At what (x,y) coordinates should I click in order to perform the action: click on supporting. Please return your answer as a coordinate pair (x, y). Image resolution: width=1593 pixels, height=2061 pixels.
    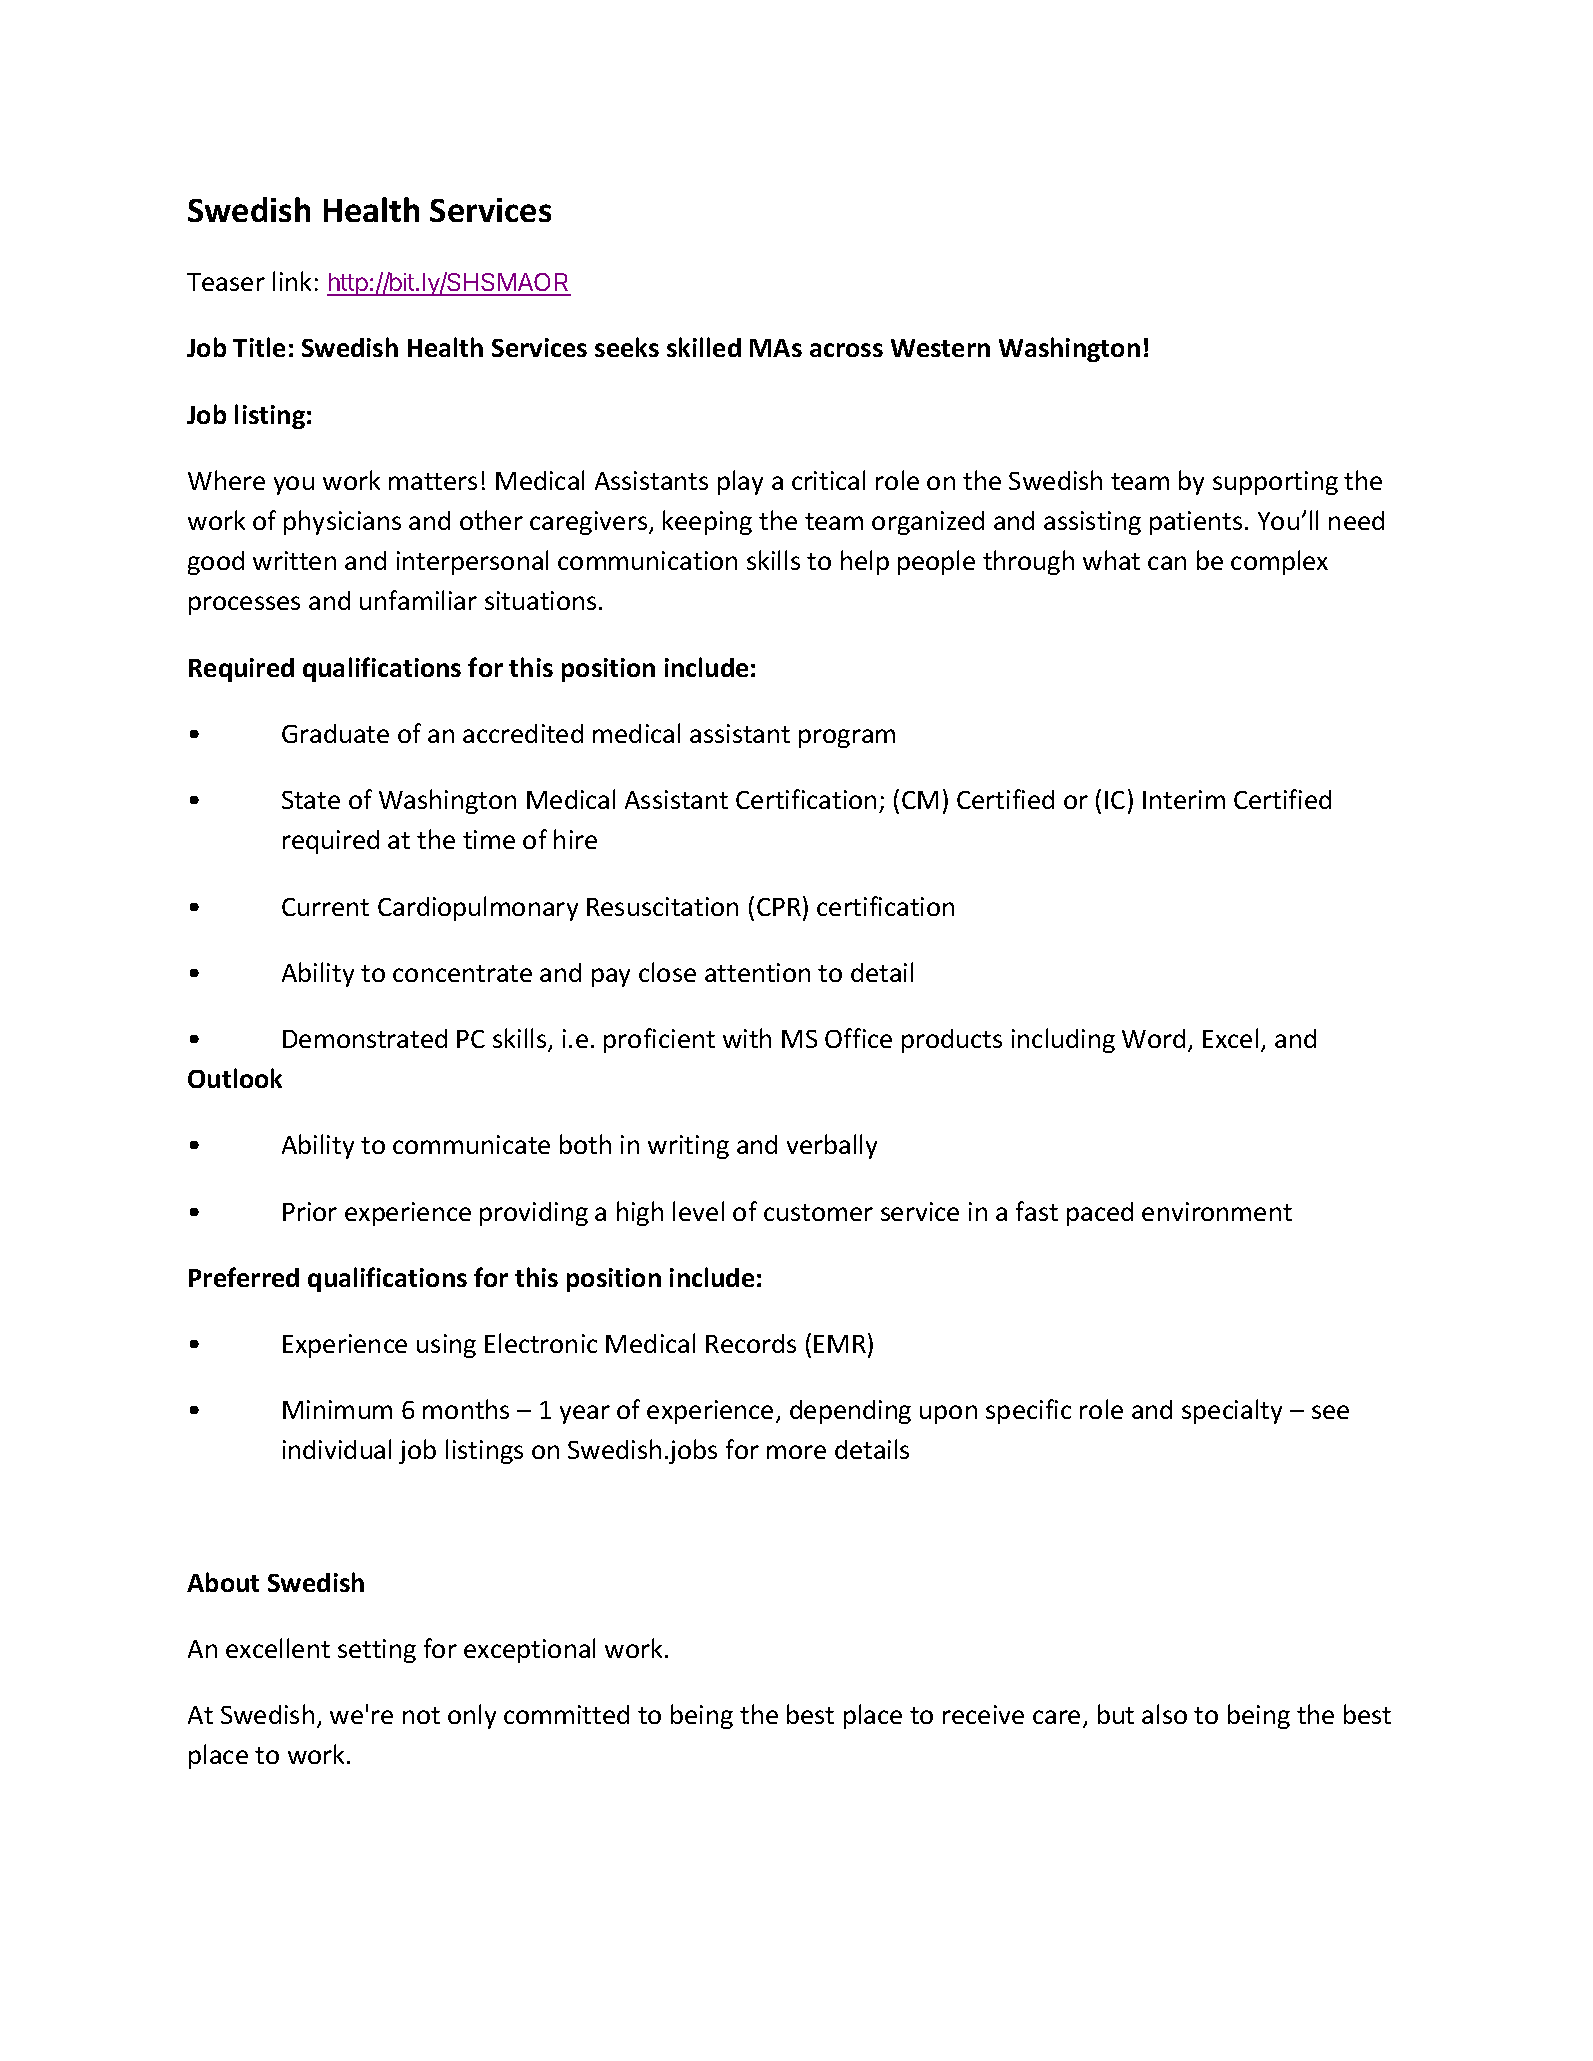
    Looking at the image, I should click on (1275, 483).
